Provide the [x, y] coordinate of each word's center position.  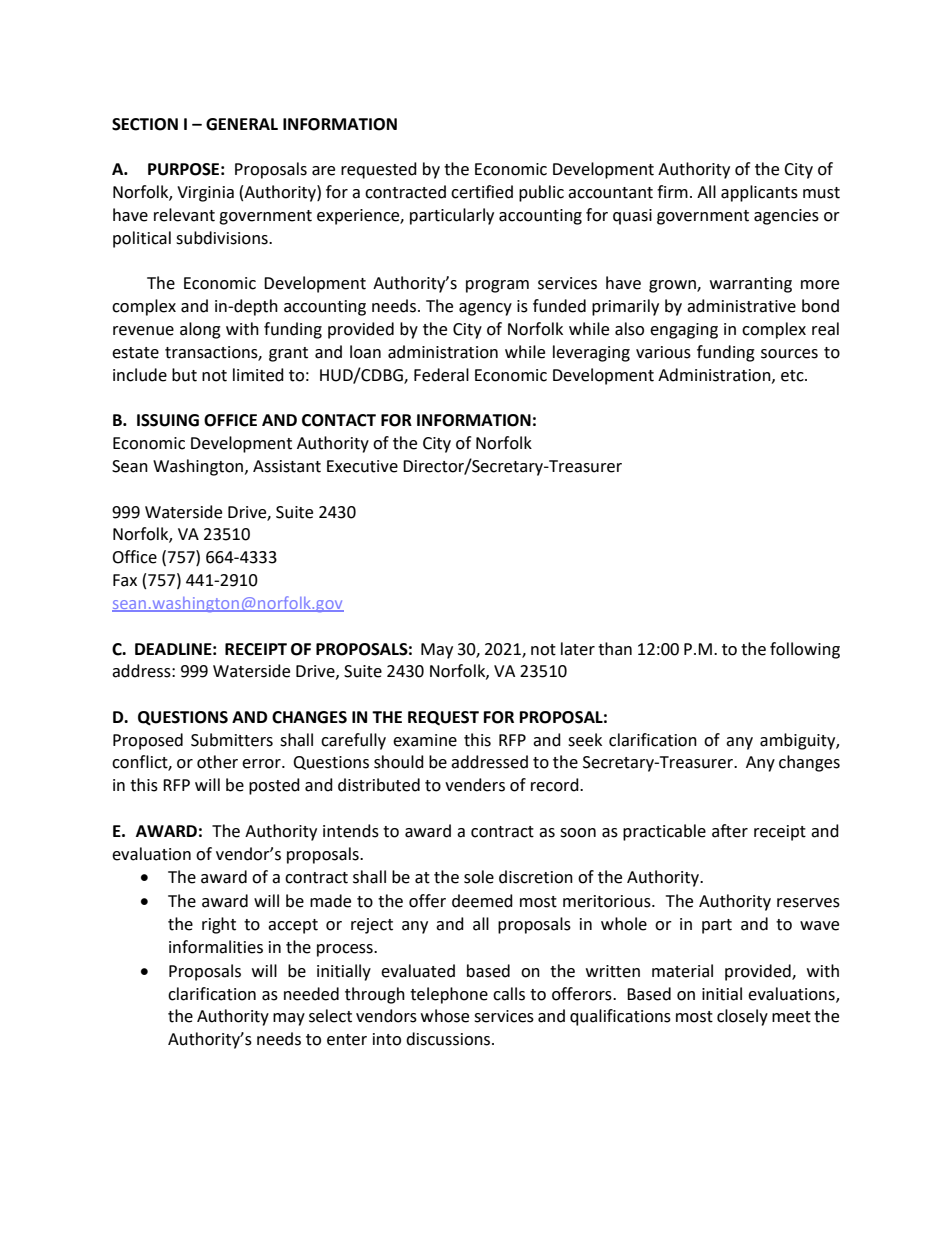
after [730, 831]
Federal [441, 375]
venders [475, 785]
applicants [759, 193]
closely [742, 1017]
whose [445, 1016]
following [805, 650]
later [578, 649]
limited [258, 375]
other [217, 762]
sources [789, 354]
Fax [125, 580]
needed [311, 994]
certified [482, 192]
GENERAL [242, 124]
